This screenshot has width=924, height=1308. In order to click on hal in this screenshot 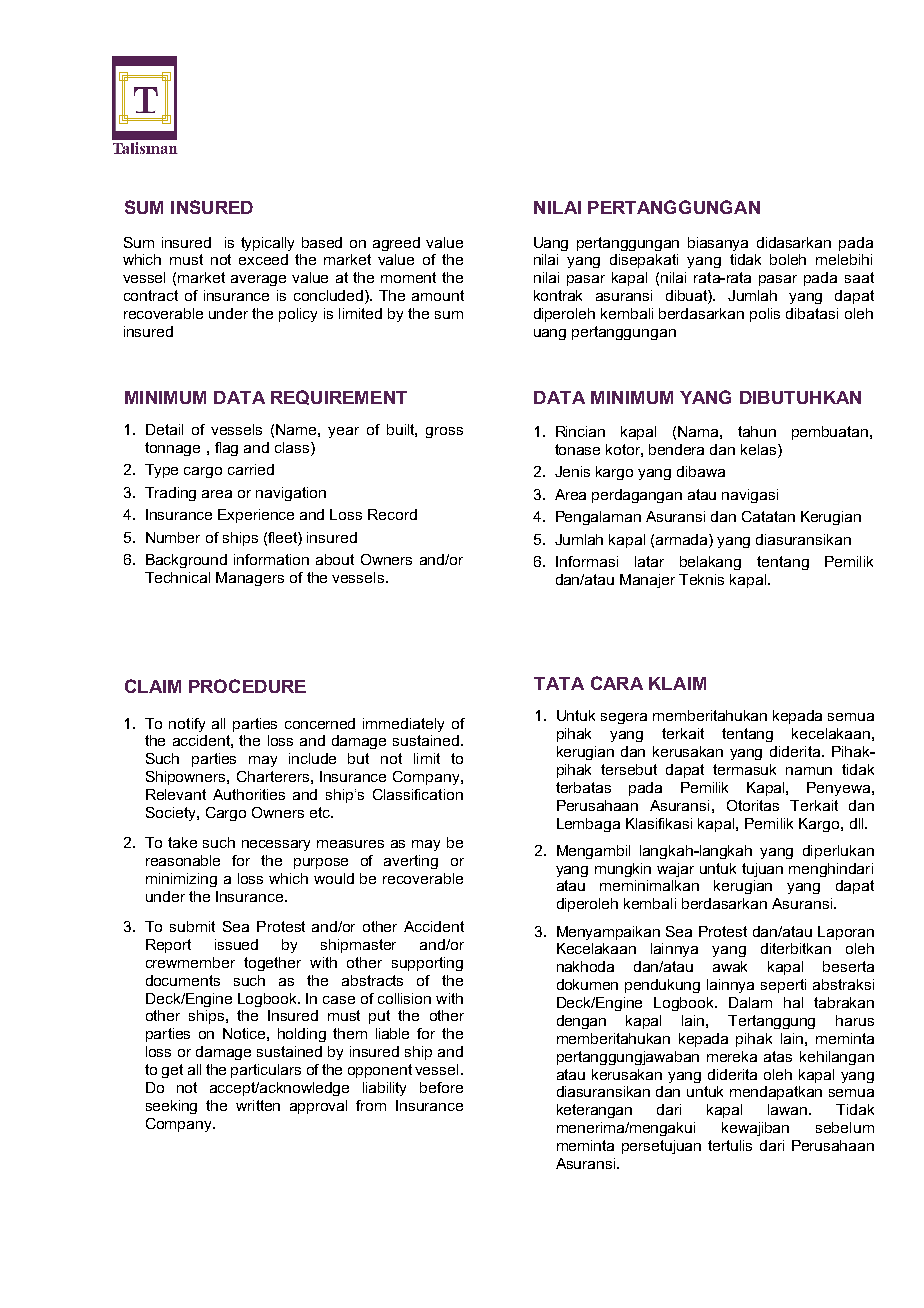, I will do `click(793, 1002)`.
